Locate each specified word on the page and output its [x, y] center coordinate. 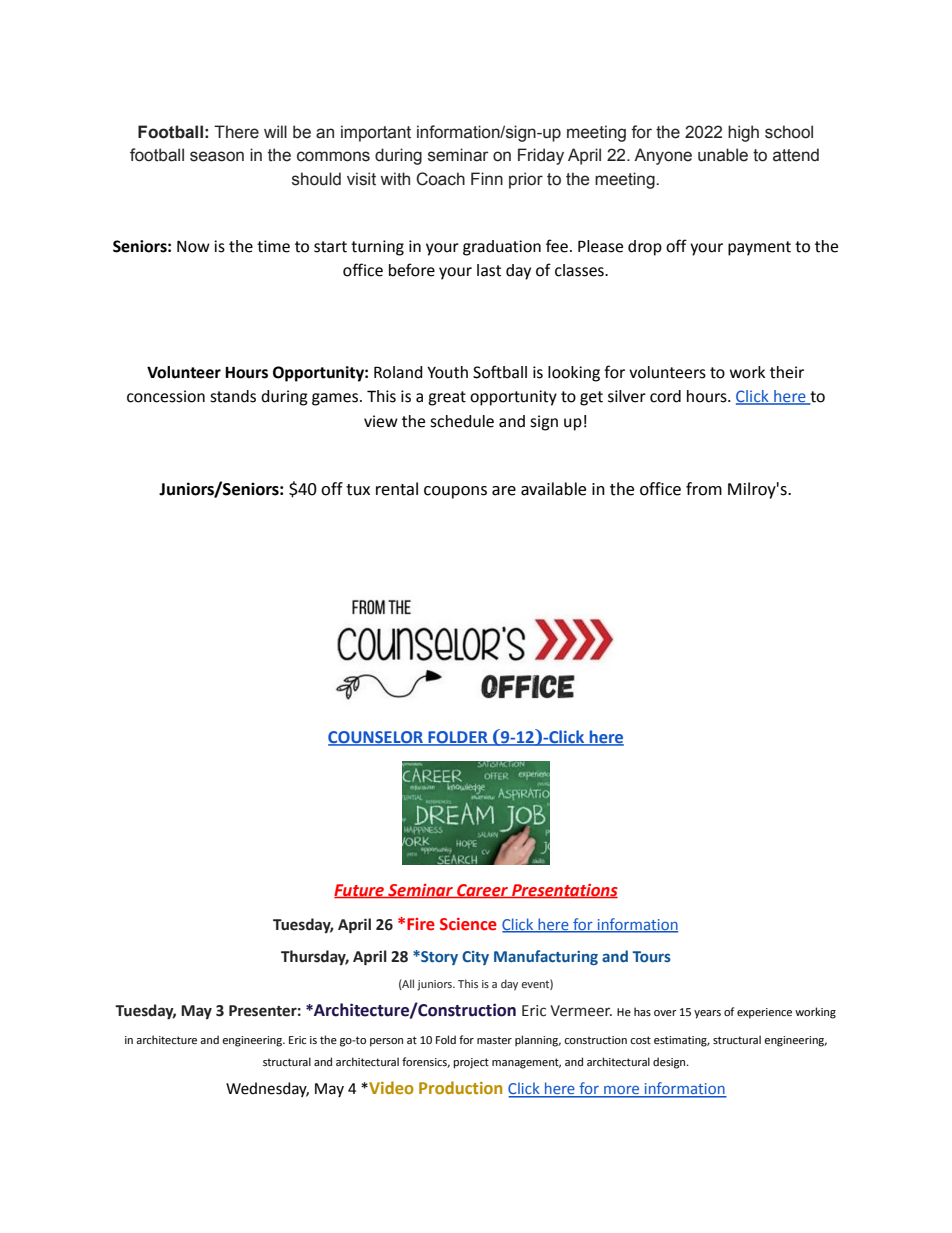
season [217, 156]
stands [233, 396]
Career [482, 891]
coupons [455, 492]
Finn [487, 178]
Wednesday [267, 1089]
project [471, 1063]
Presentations [564, 891]
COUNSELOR [376, 738]
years [707, 1014]
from [704, 489]
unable [723, 155]
